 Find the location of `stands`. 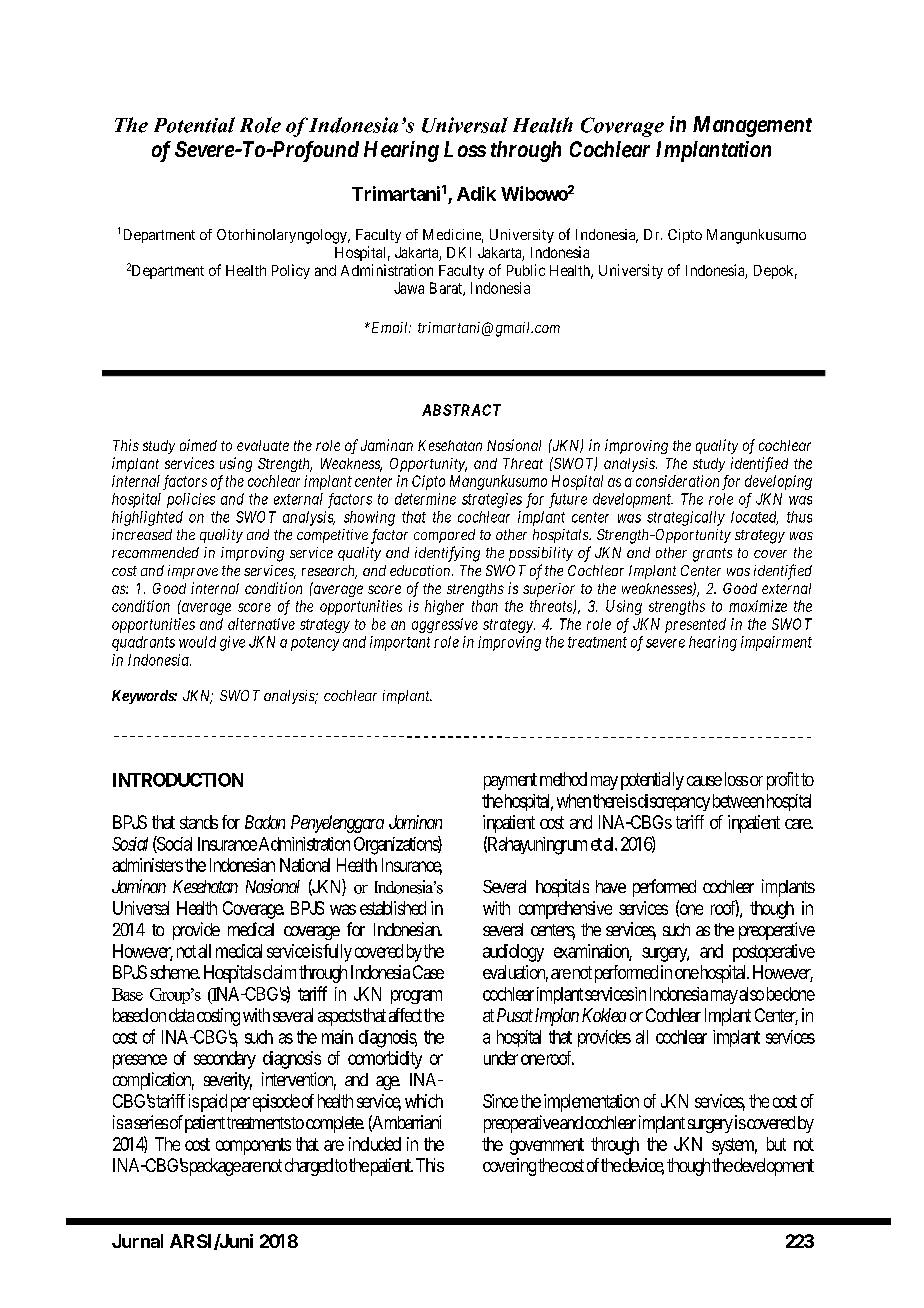

stands is located at coordinates (199, 822).
